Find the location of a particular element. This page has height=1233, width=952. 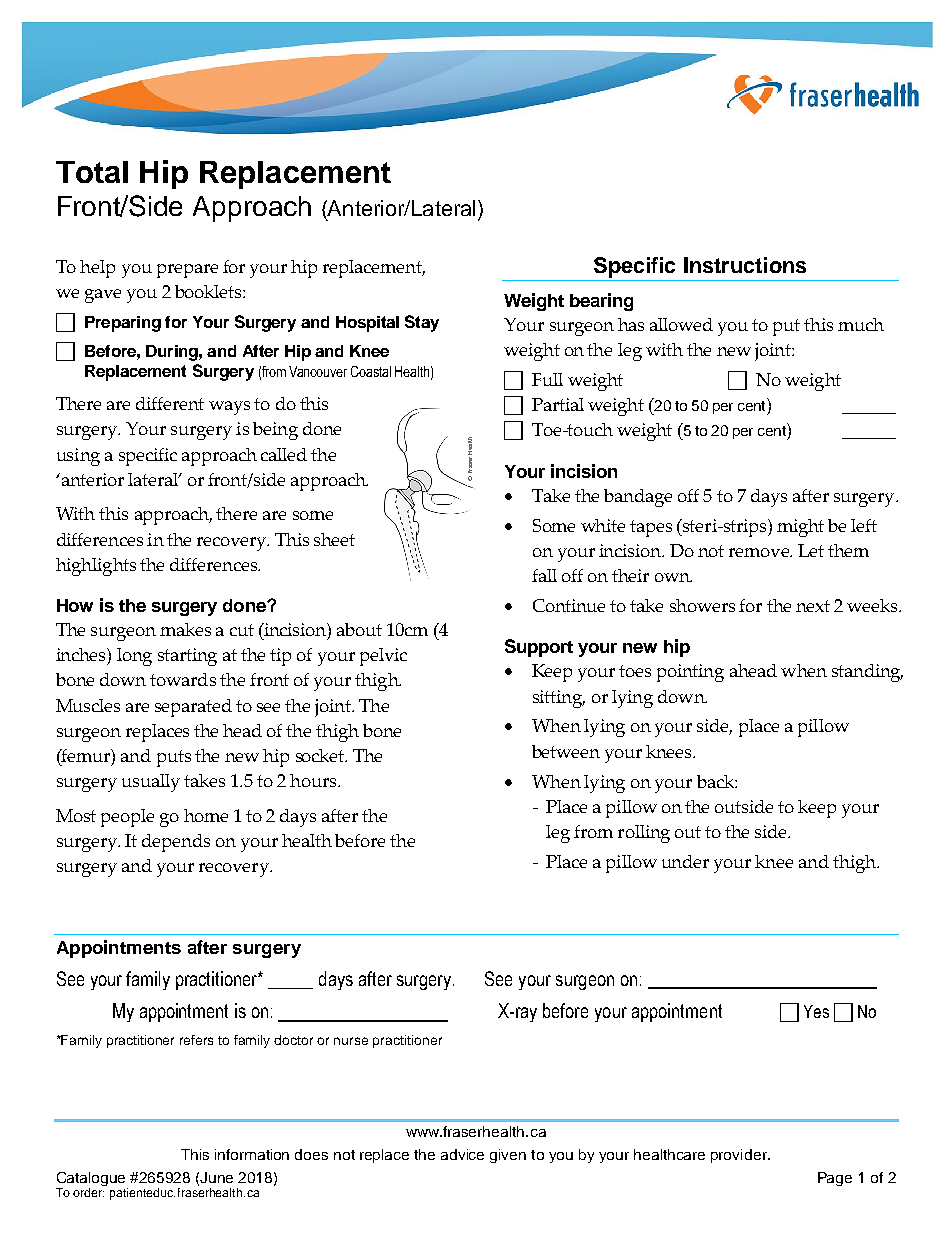

Support is located at coordinates (539, 648).
